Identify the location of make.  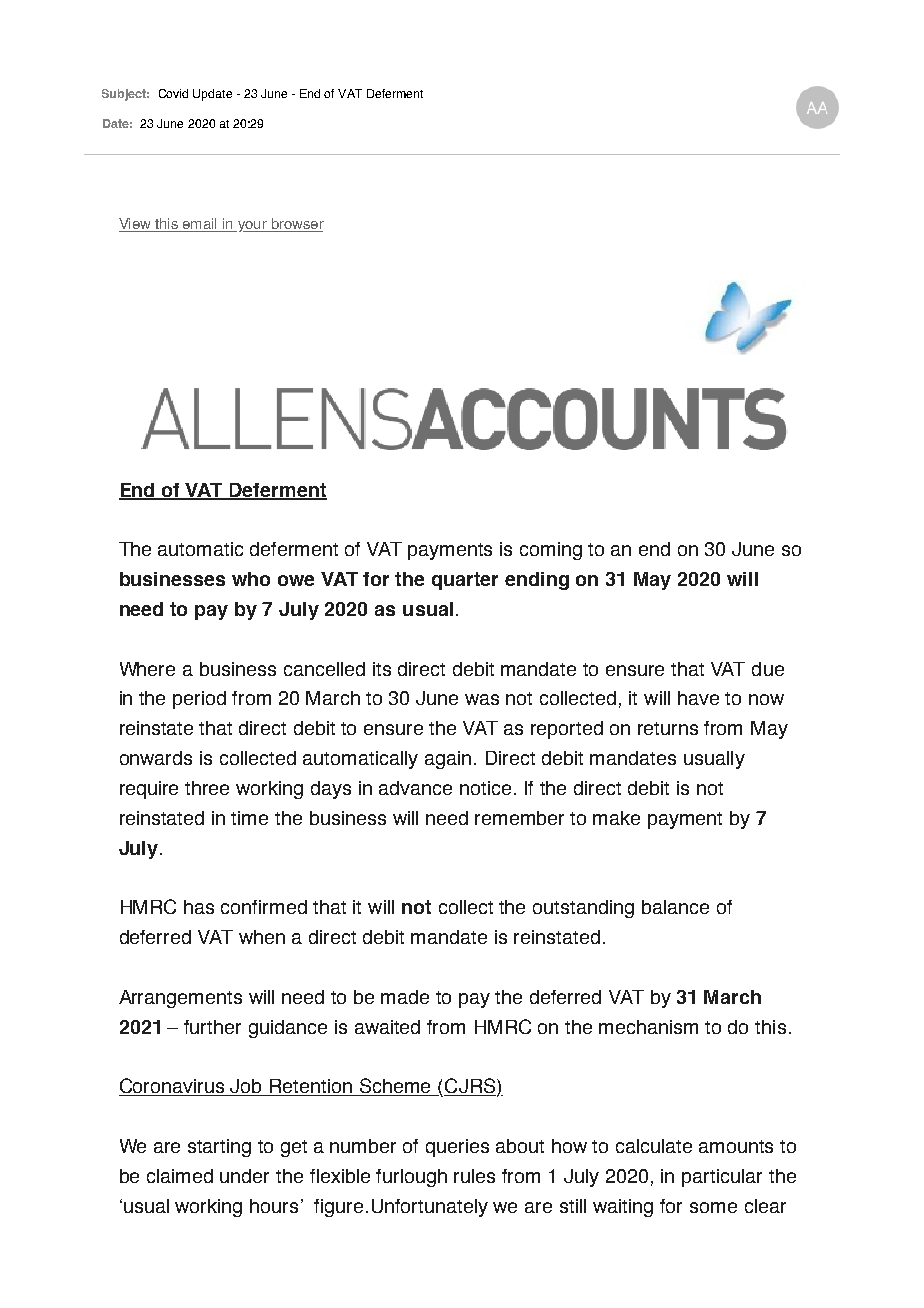
(616, 818).
